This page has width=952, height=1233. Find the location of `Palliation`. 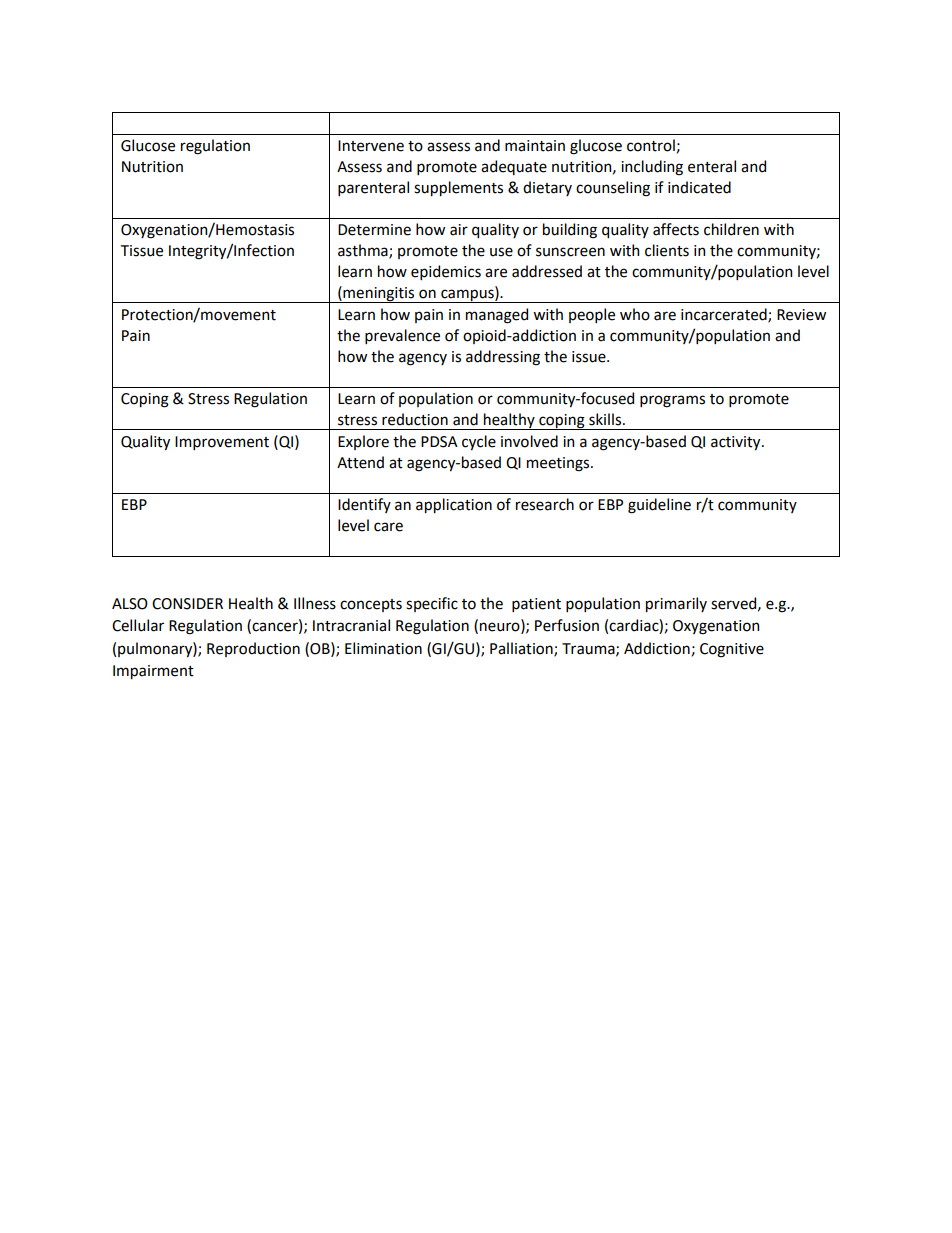

Palliation is located at coordinates (522, 649).
